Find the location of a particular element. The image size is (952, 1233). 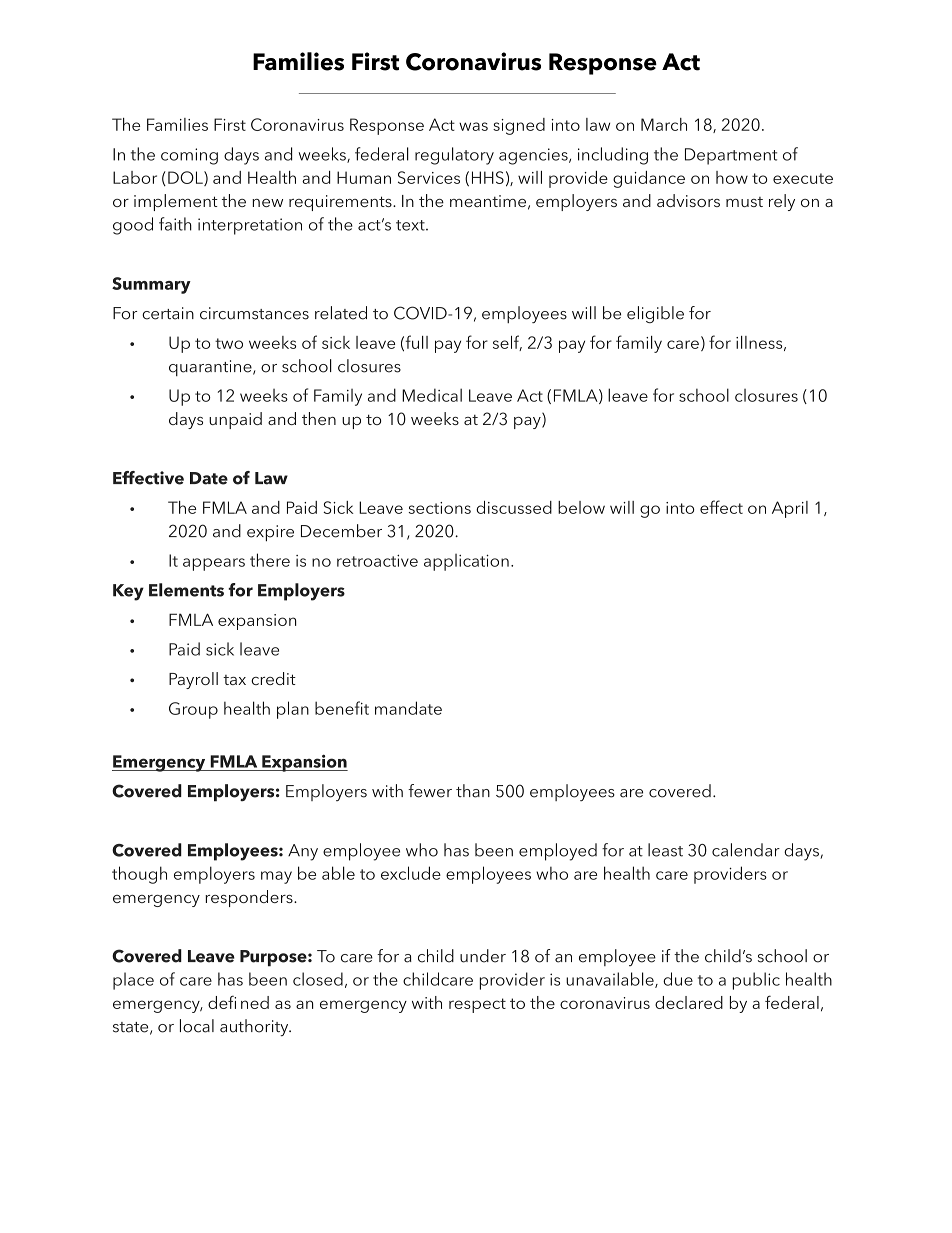

Department is located at coordinates (731, 156).
